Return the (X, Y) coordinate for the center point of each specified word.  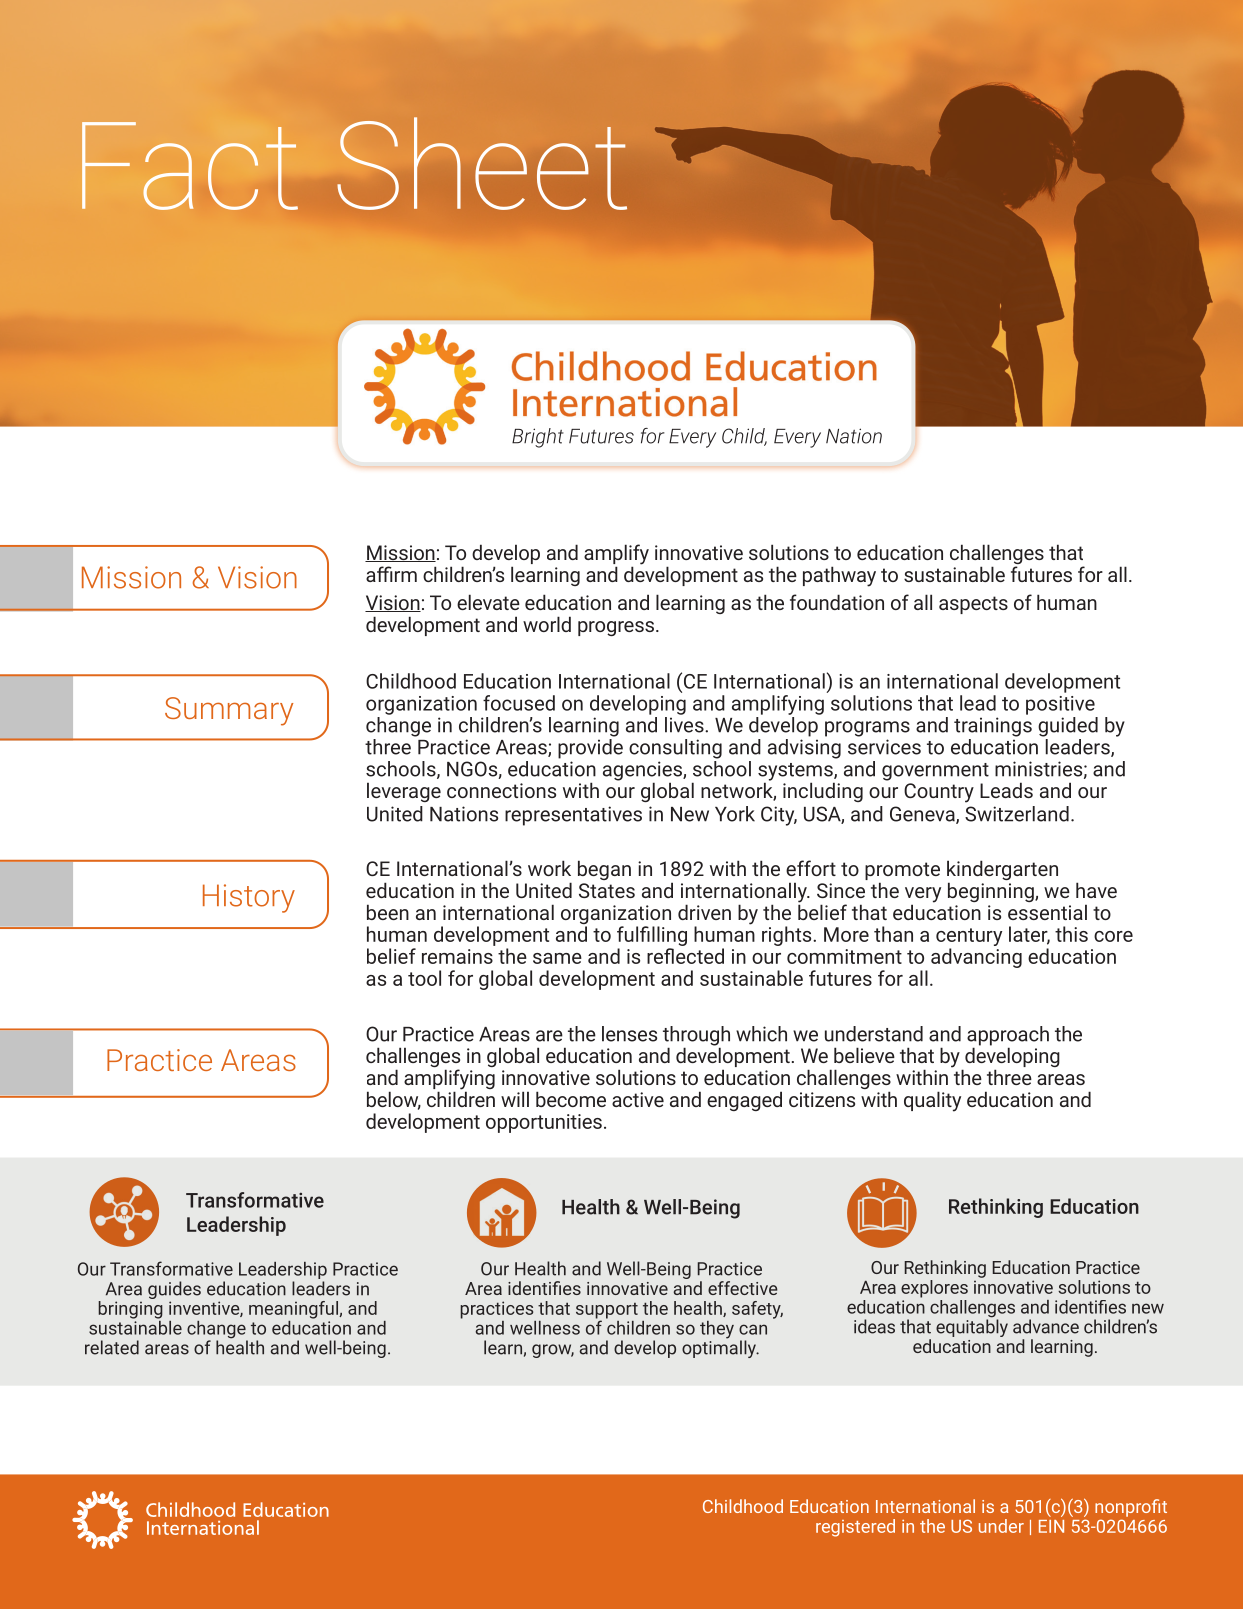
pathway (839, 576)
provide (590, 747)
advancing (976, 958)
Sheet (482, 163)
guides (174, 1290)
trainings (993, 727)
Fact (190, 166)
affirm (391, 574)
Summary (229, 711)
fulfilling (652, 936)
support (607, 1312)
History (249, 898)
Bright (538, 438)
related (112, 1347)
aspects (973, 605)
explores (934, 1289)
